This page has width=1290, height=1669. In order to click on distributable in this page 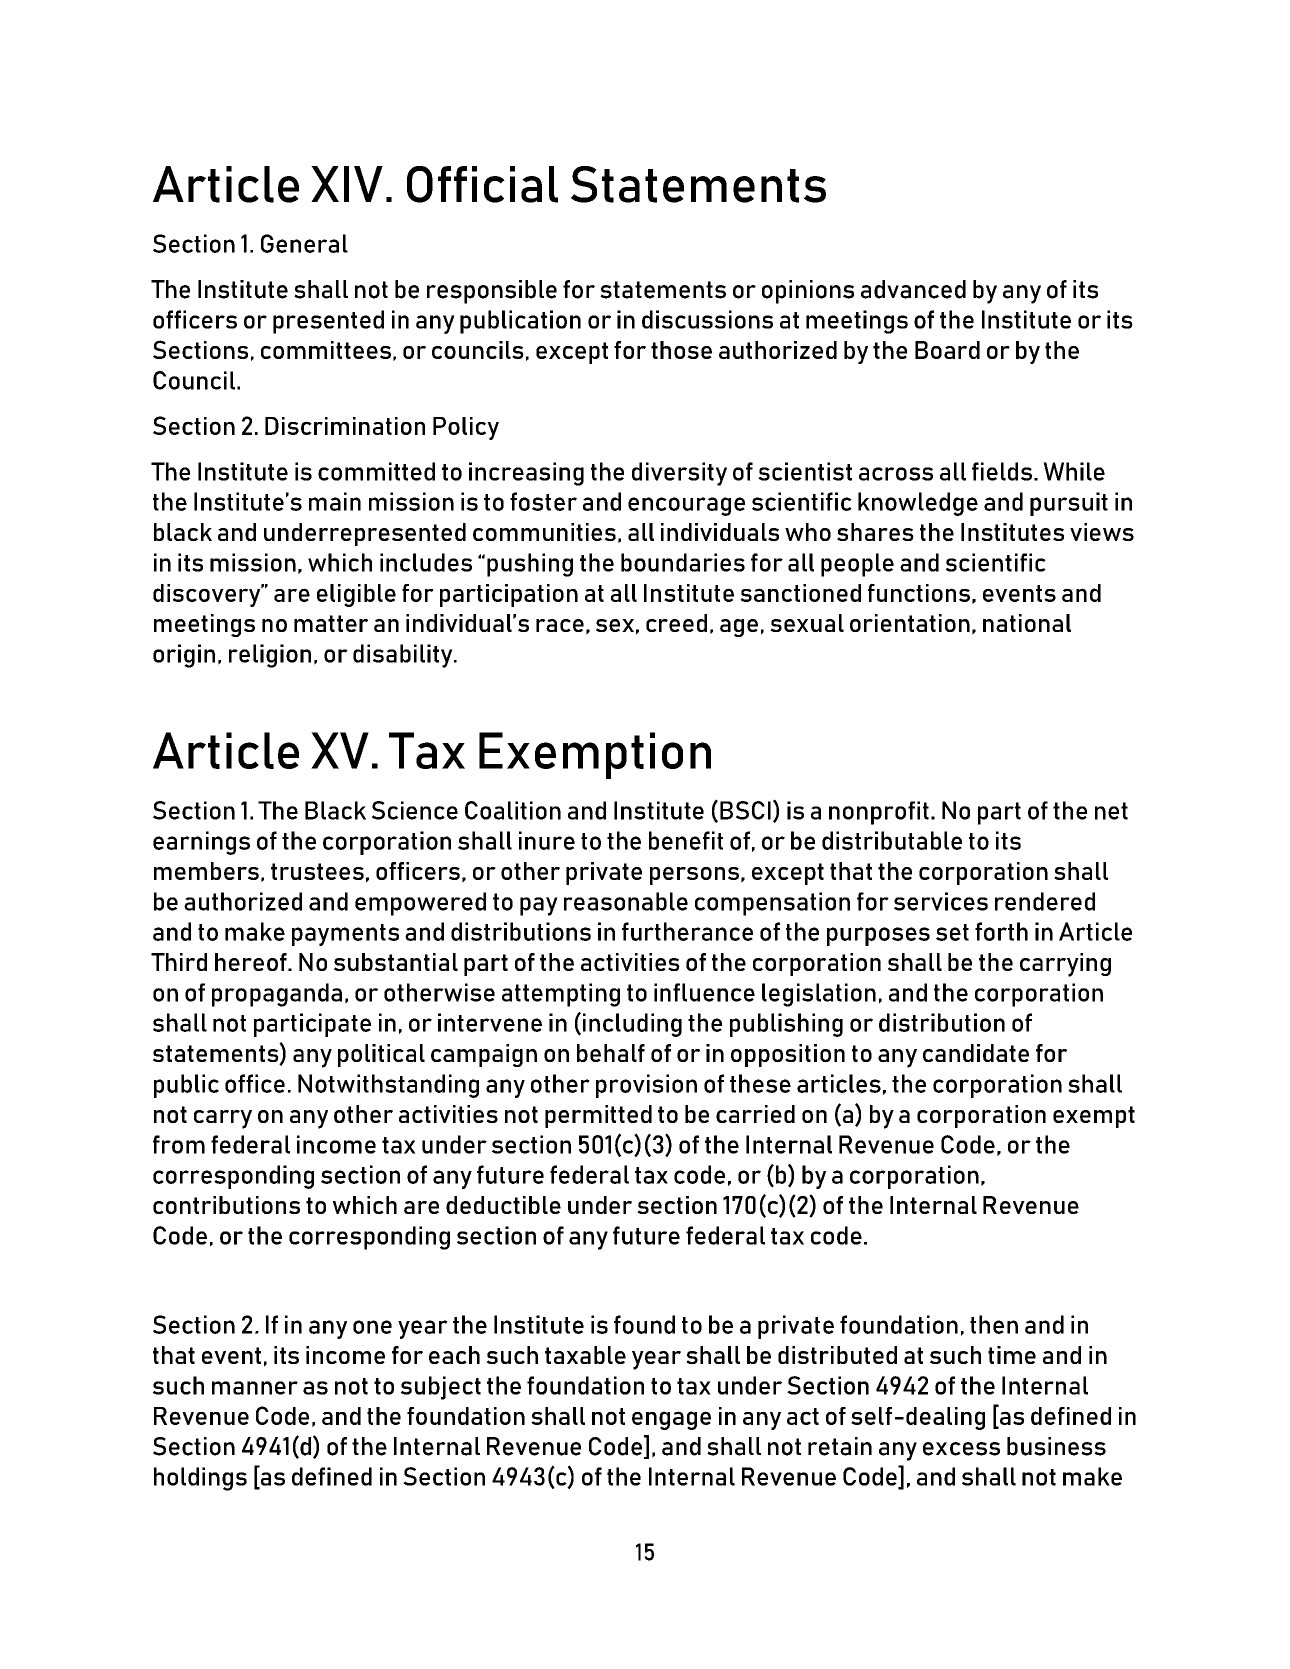, I will do `click(892, 840)`.
